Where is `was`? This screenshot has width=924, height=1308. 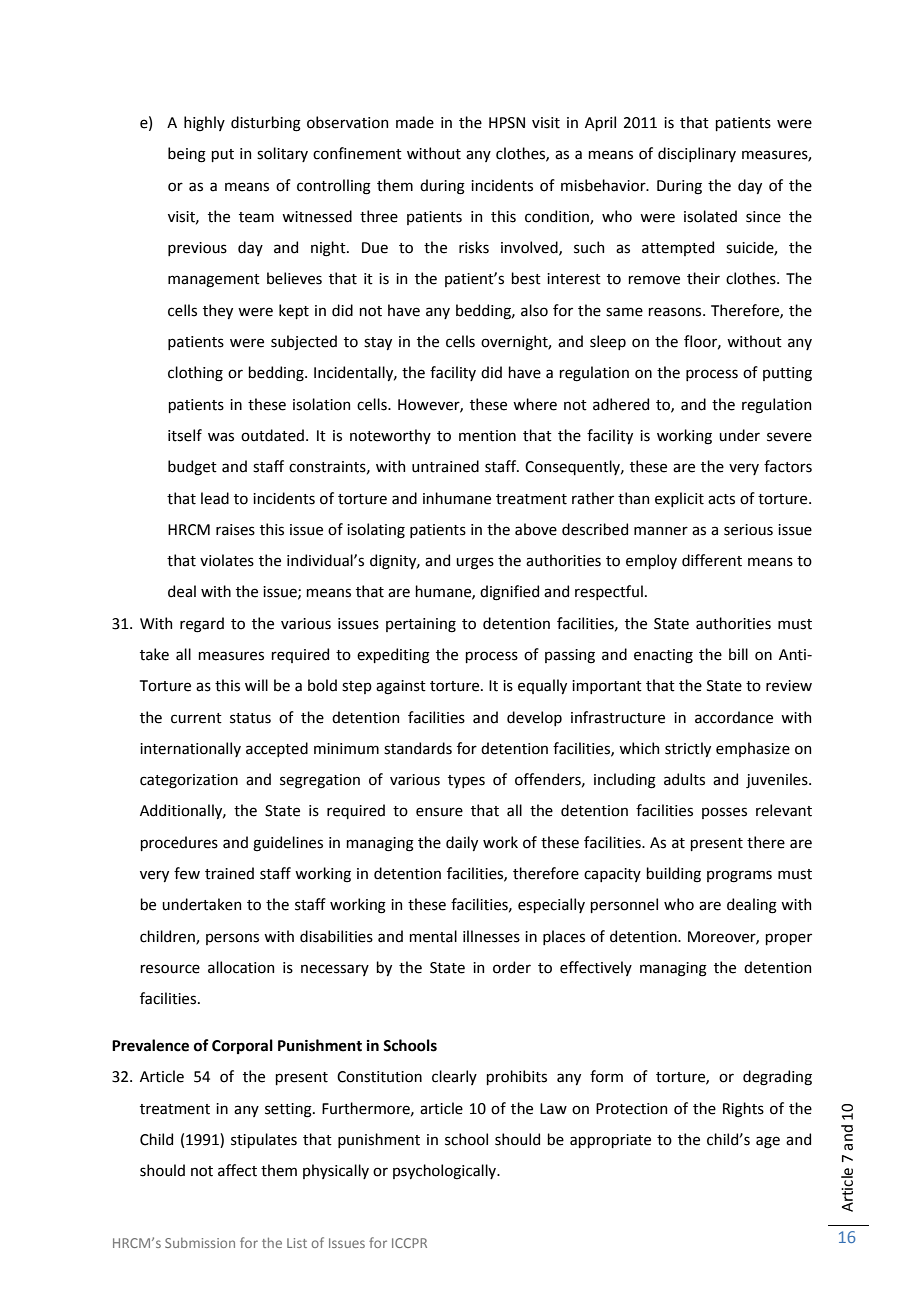
was is located at coordinates (221, 437).
